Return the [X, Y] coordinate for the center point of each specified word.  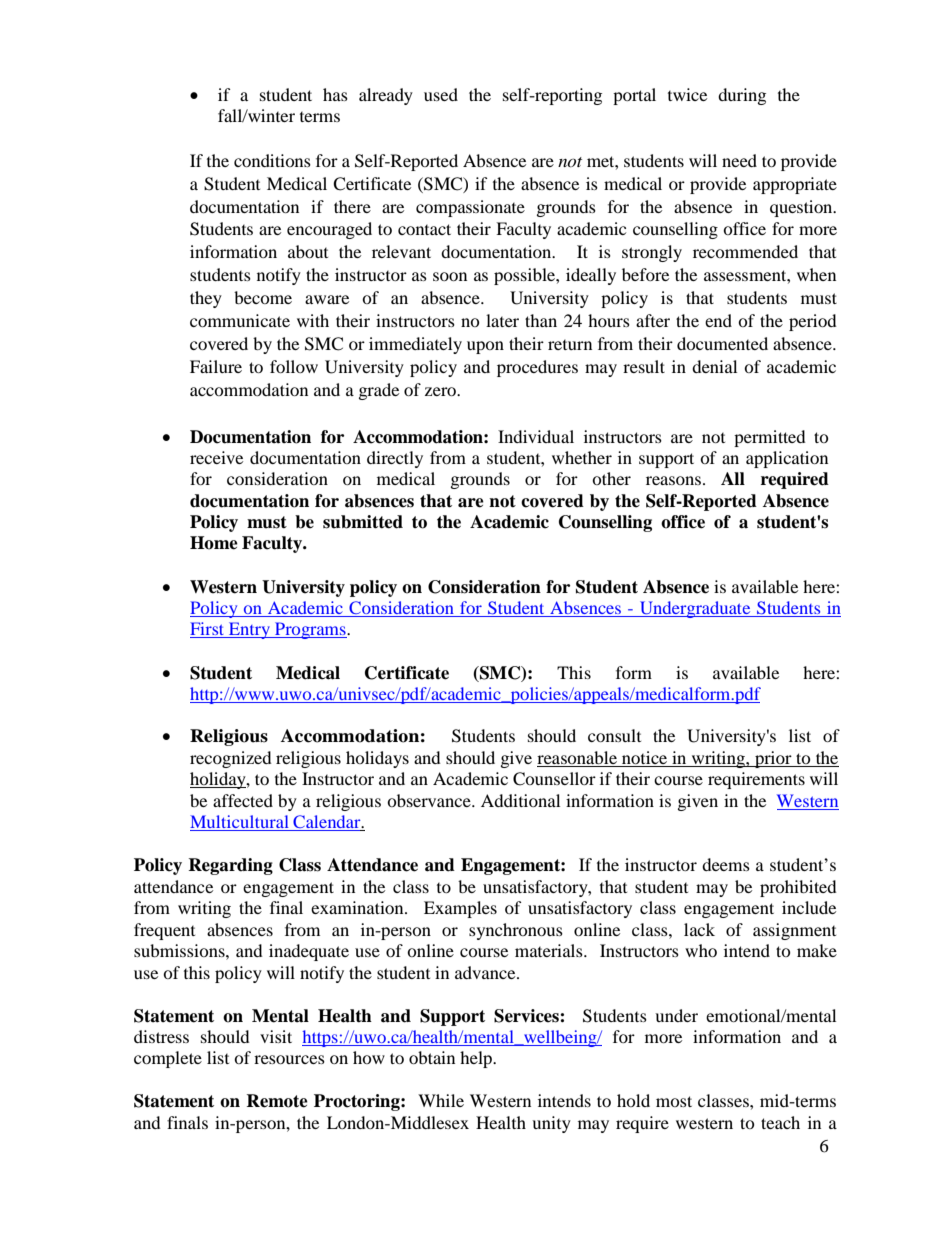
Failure [216, 366]
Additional [520, 800]
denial [714, 366]
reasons [673, 480]
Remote [277, 1101]
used [441, 94]
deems [726, 864]
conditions [272, 160]
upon [485, 347]
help [477, 1059]
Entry [250, 630]
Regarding [230, 866]
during [742, 96]
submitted [363, 522]
